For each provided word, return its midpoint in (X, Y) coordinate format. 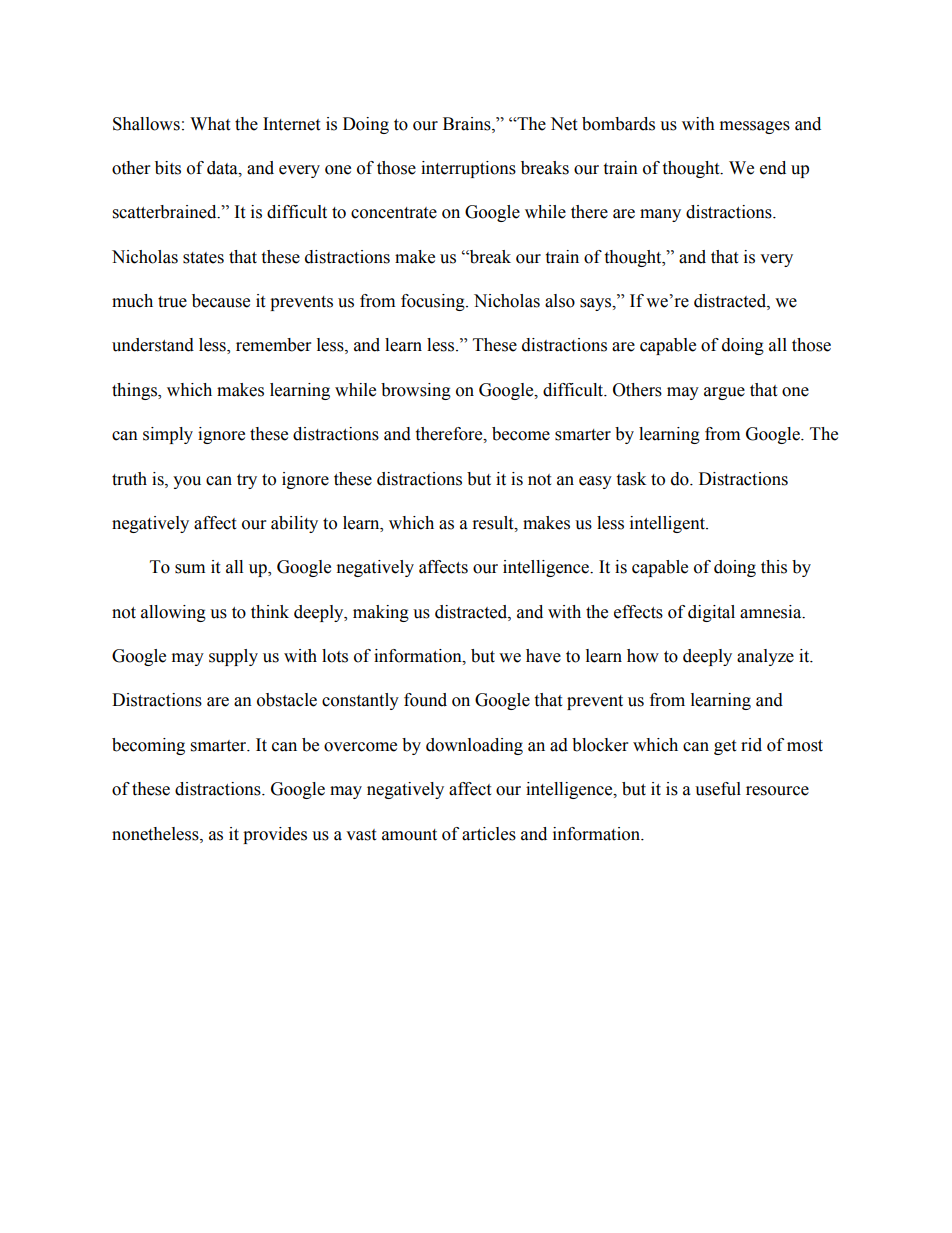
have (543, 656)
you (187, 482)
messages (755, 127)
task (631, 479)
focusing (434, 302)
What (210, 124)
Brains (468, 124)
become (521, 434)
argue (724, 393)
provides (275, 835)
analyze (765, 657)
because (221, 301)
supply (233, 657)
